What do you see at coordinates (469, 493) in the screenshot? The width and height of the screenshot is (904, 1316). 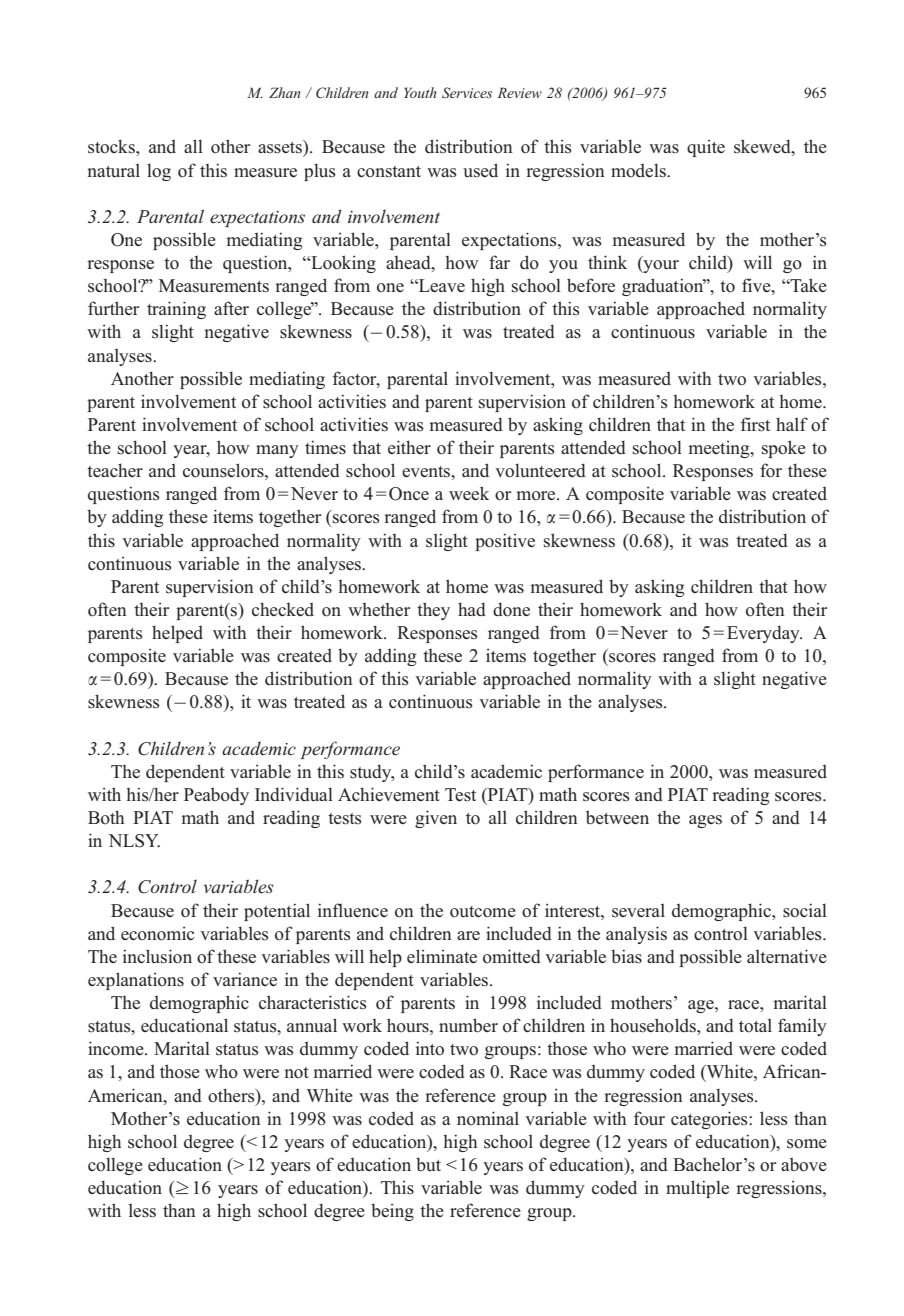 I see `week` at bounding box center [469, 493].
